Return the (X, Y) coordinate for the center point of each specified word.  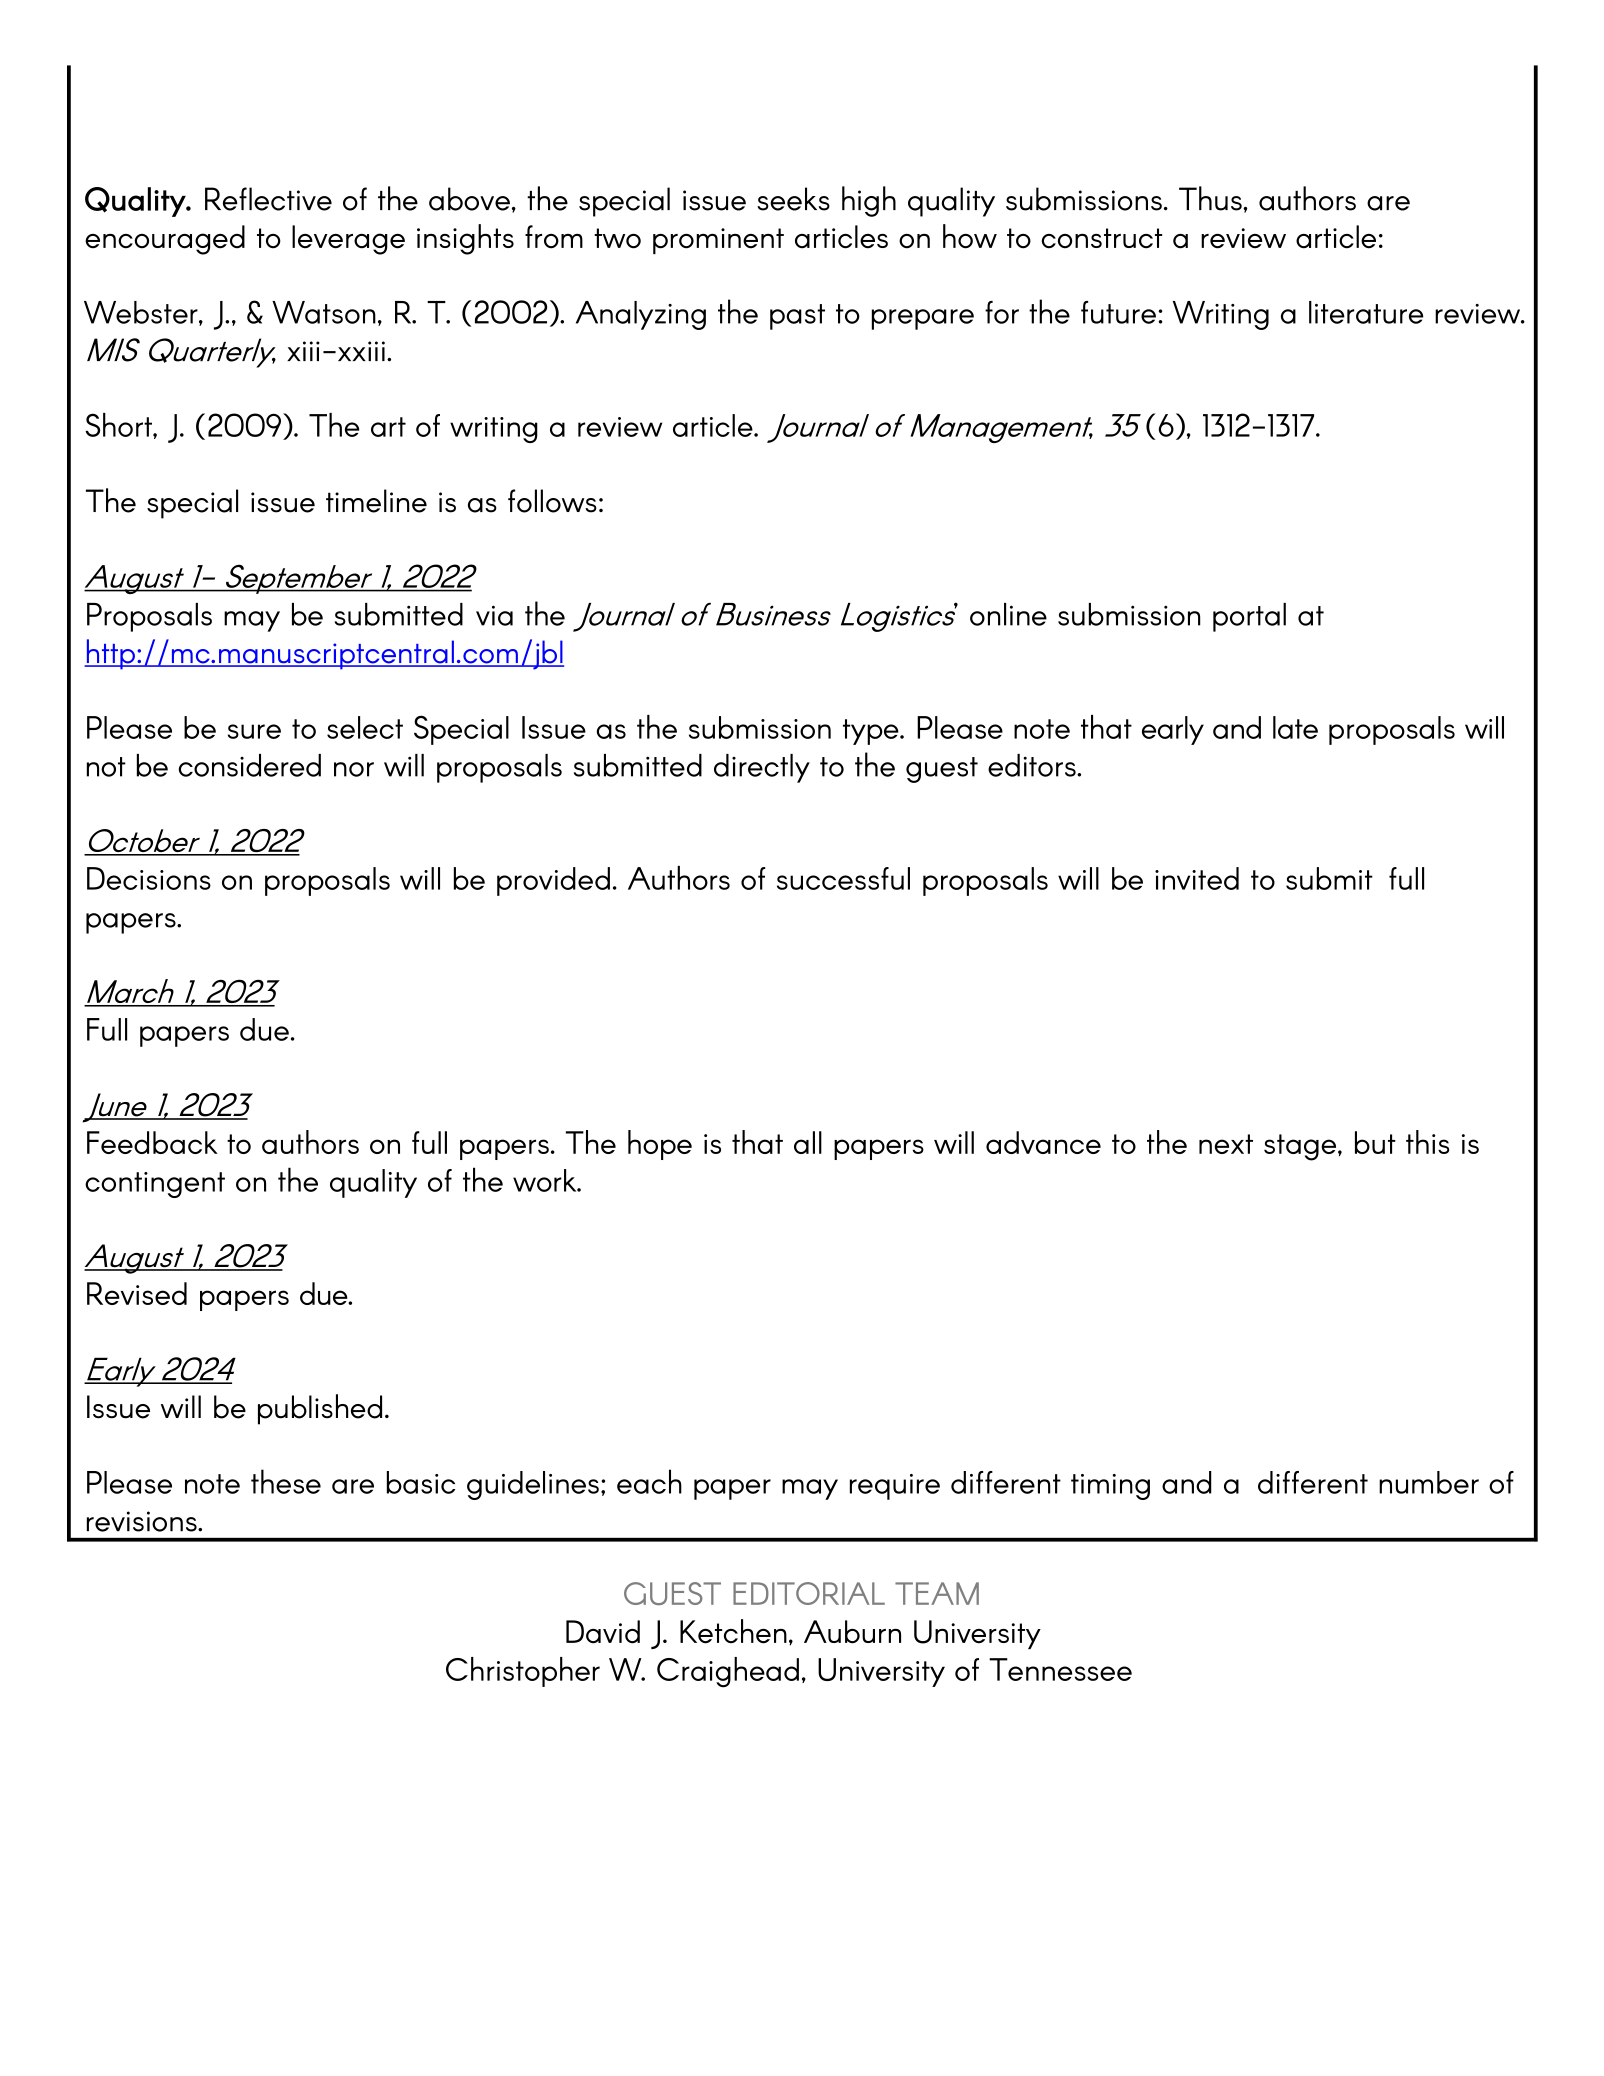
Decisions (149, 878)
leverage (348, 240)
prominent (718, 241)
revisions (143, 1521)
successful (843, 878)
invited (1197, 878)
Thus (1211, 198)
